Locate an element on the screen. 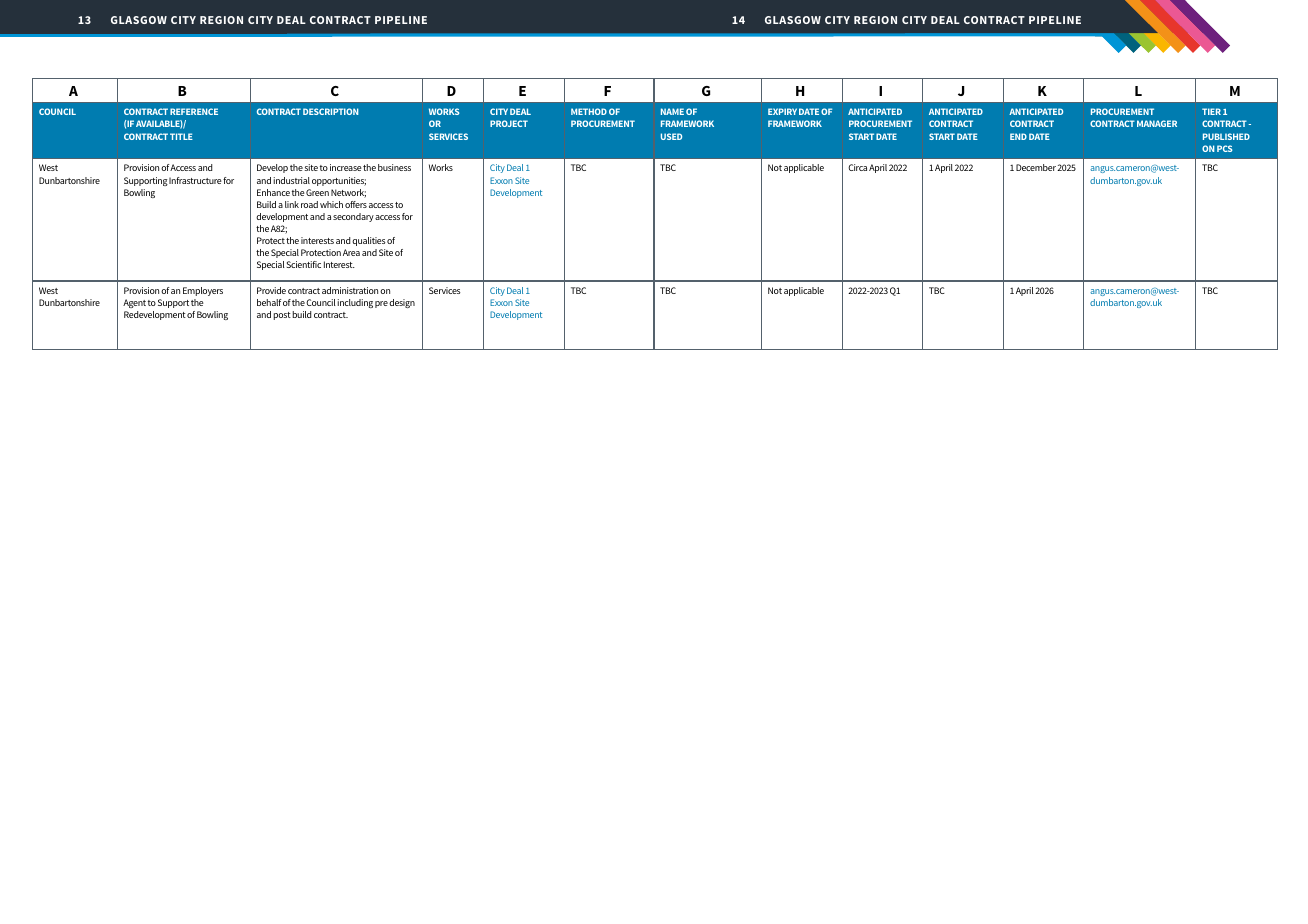 This screenshot has height=924, width=1308. NAME is located at coordinates (672, 111).
